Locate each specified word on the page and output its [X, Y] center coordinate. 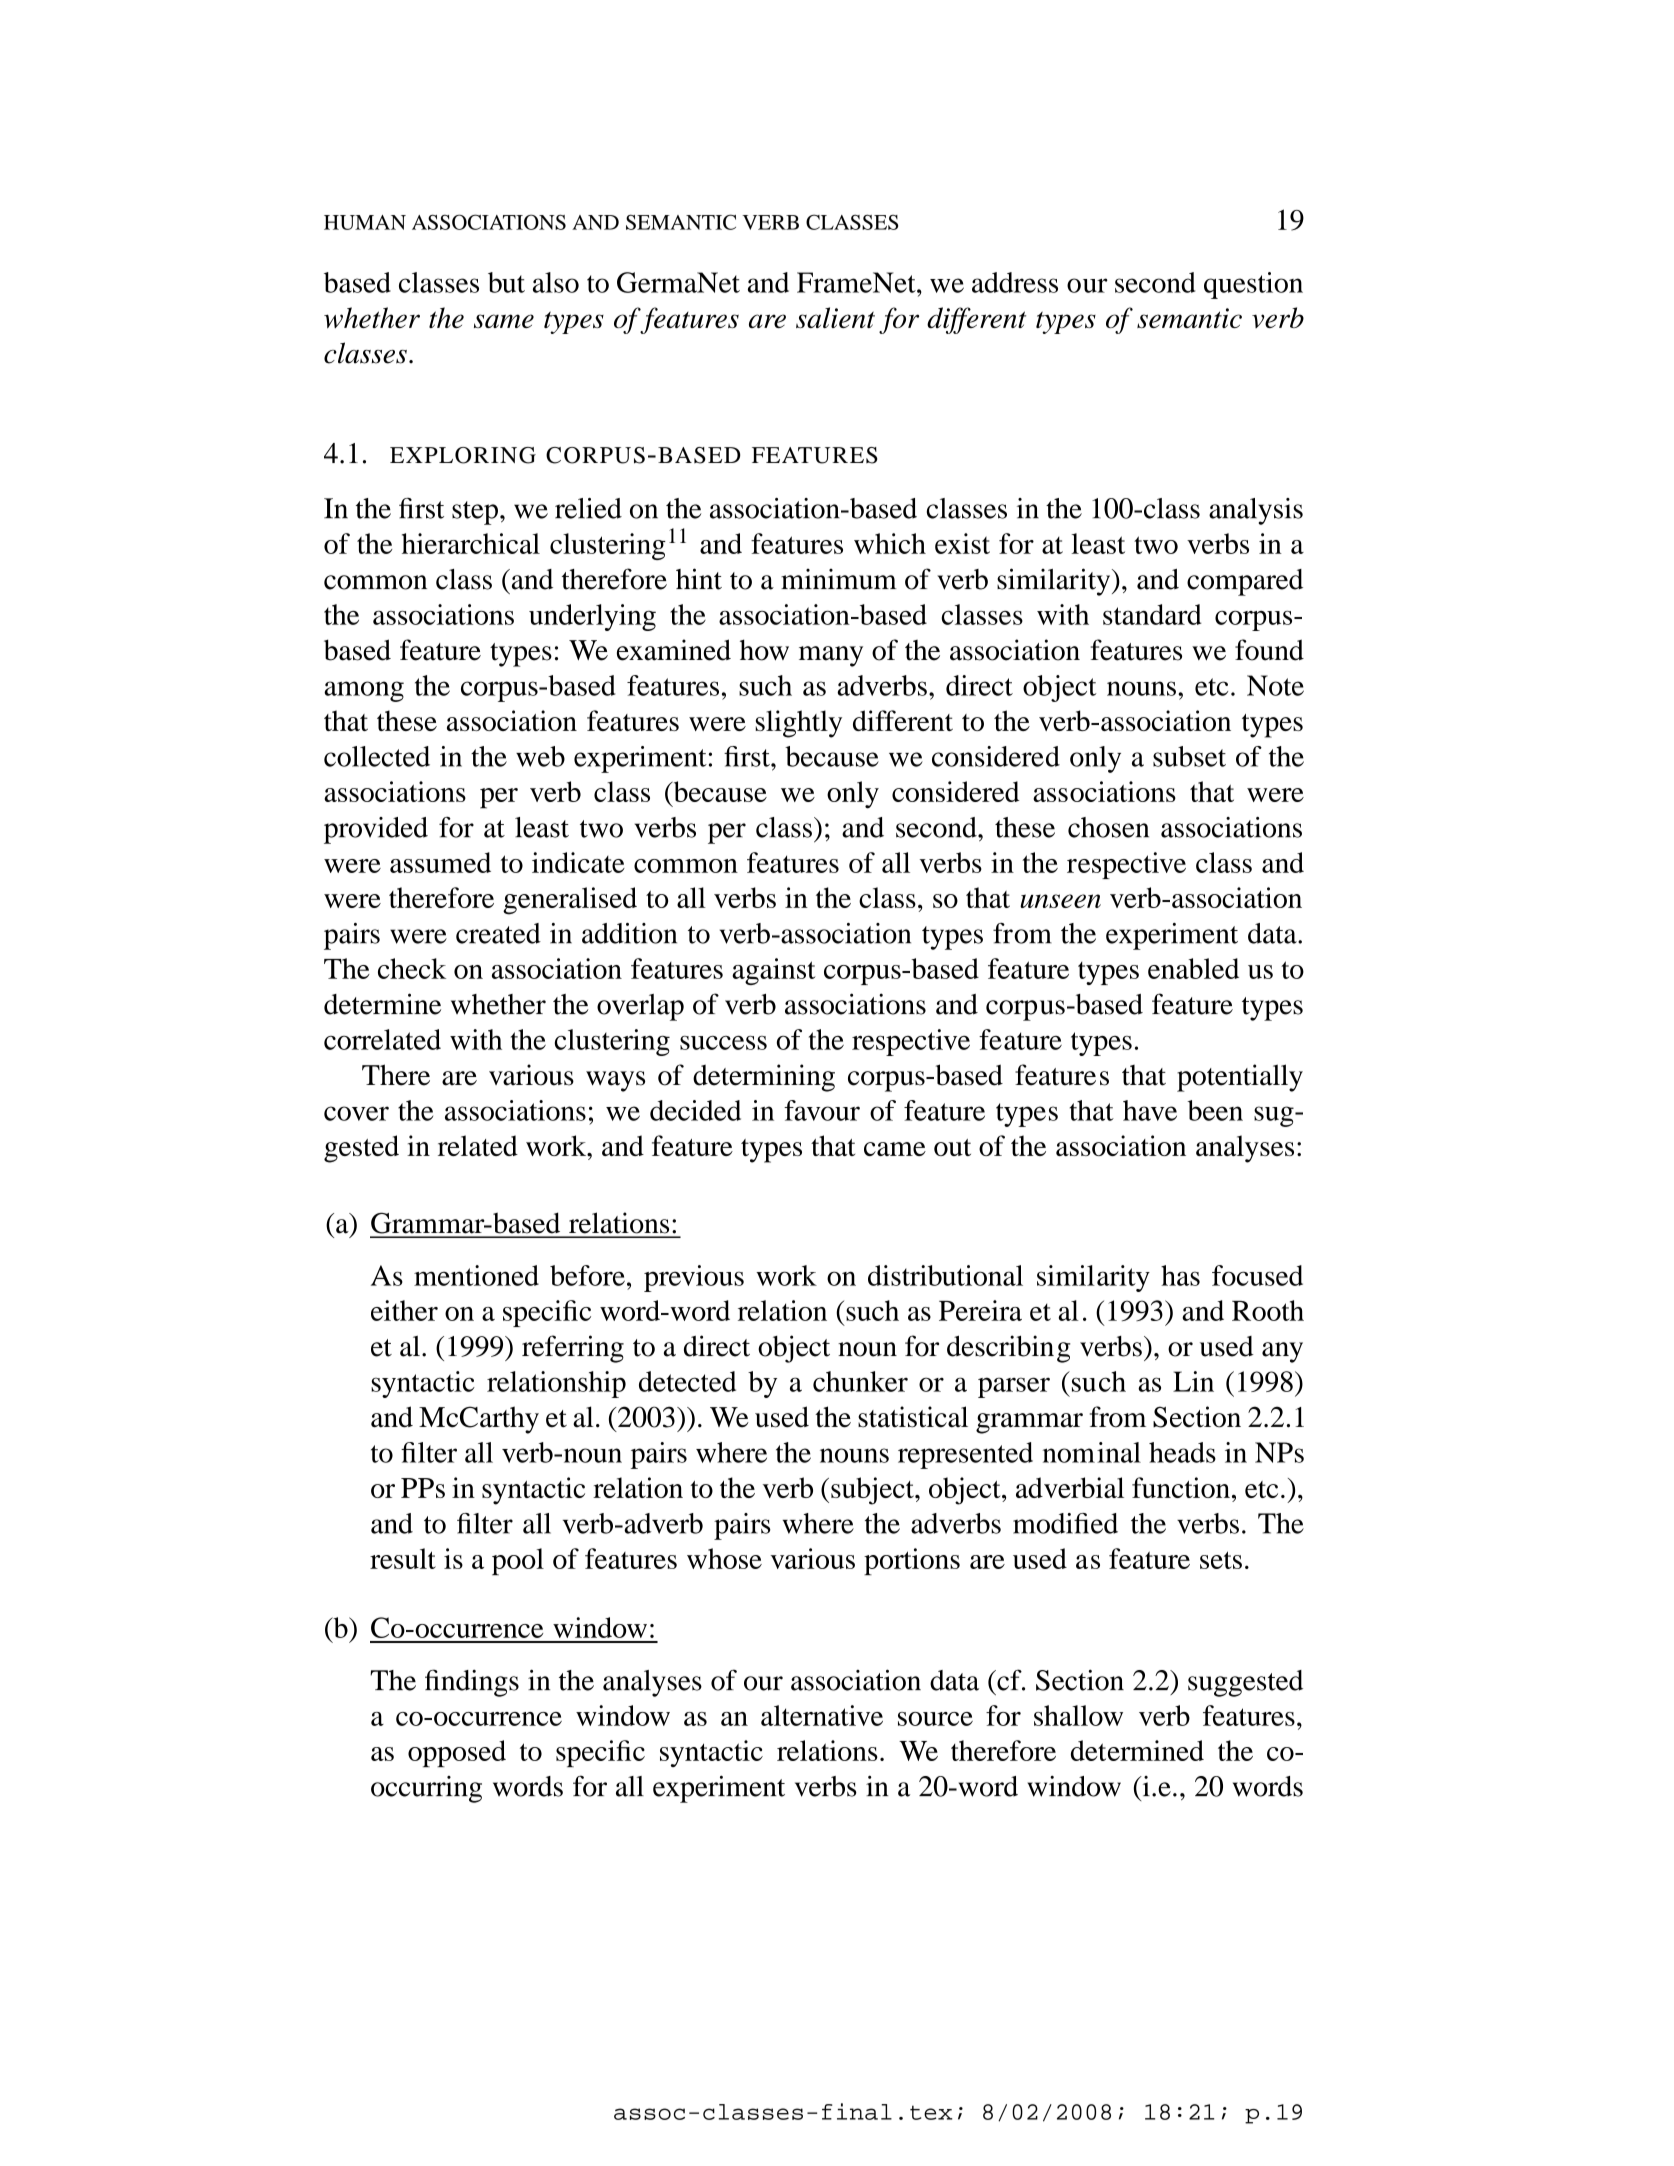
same [504, 321]
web [540, 756]
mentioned [476, 1275]
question [1253, 285]
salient [835, 317]
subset [1189, 756]
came [895, 1149]
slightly [798, 724]
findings [472, 1683]
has [1180, 1275]
